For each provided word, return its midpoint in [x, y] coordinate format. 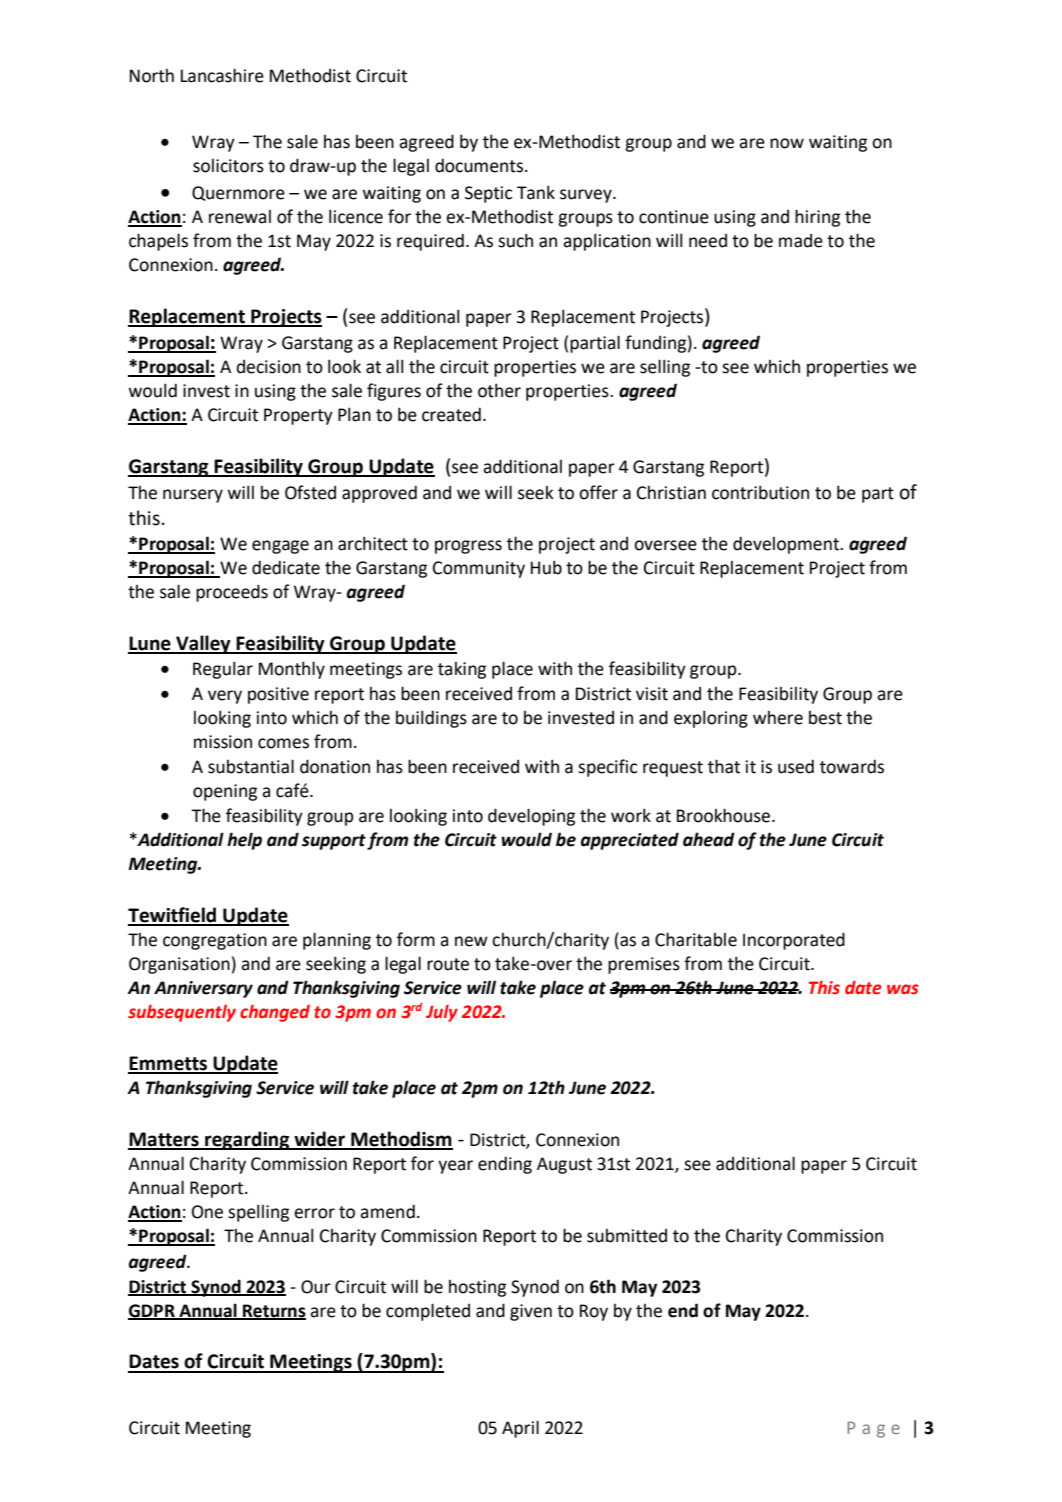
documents [479, 165]
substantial [251, 766]
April [520, 1429]
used [796, 766]
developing [531, 817]
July [442, 1013]
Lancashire [222, 75]
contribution [760, 492]
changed [275, 1013]
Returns [273, 1311]
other [499, 390]
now [787, 143]
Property [298, 416]
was [903, 989]
